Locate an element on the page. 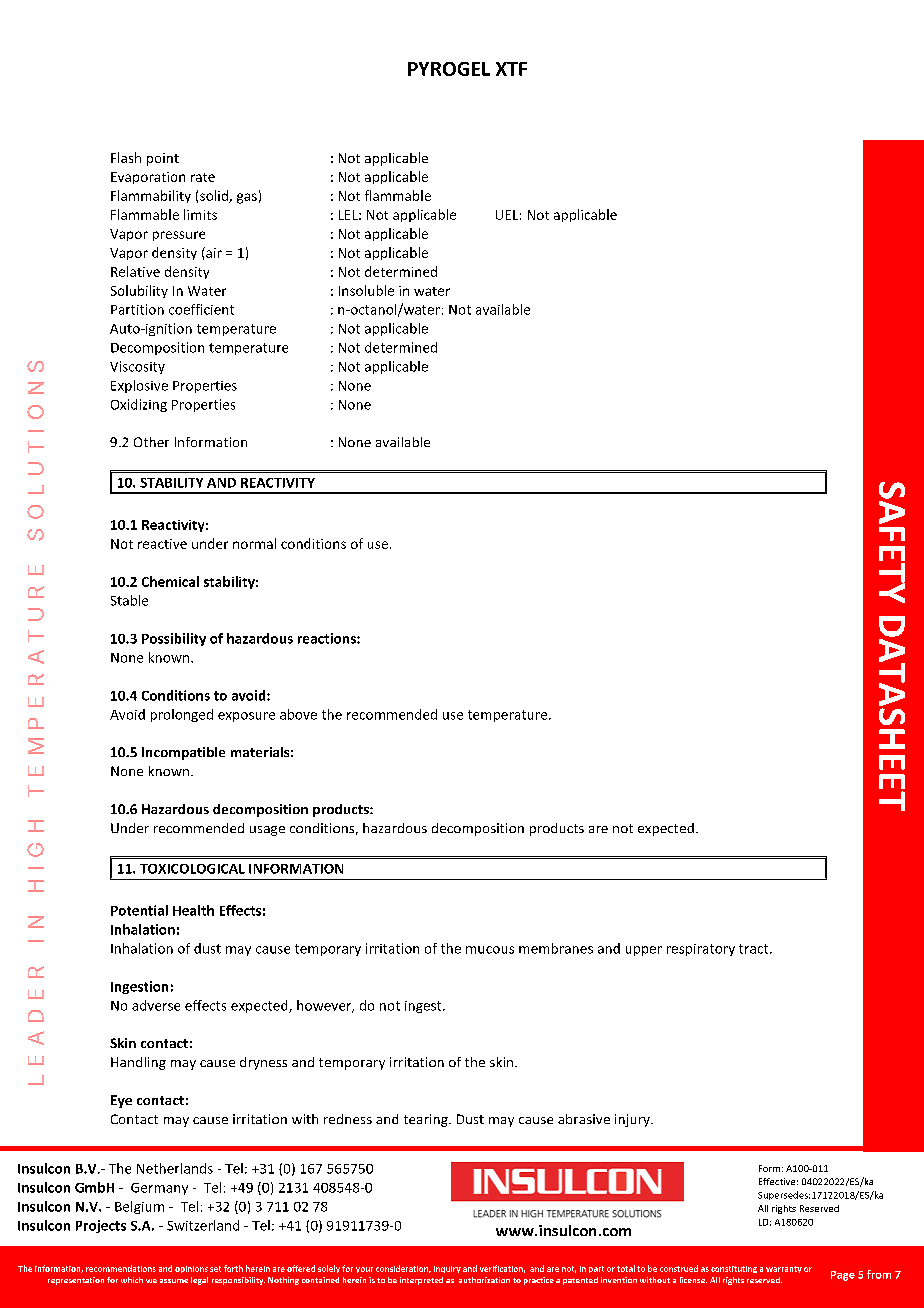  above is located at coordinates (298, 714).
